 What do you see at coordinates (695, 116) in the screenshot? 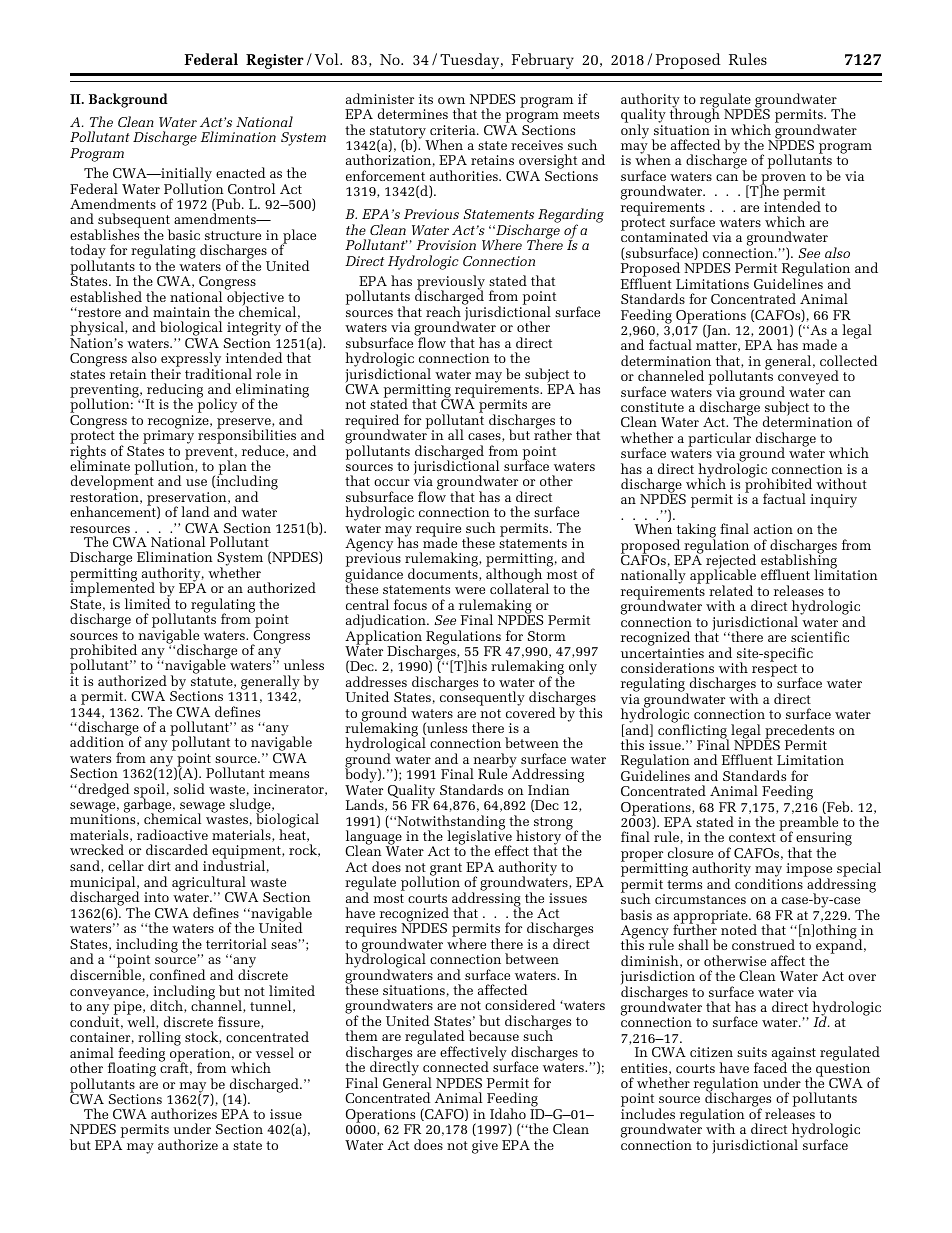
I see `through` at bounding box center [695, 116].
